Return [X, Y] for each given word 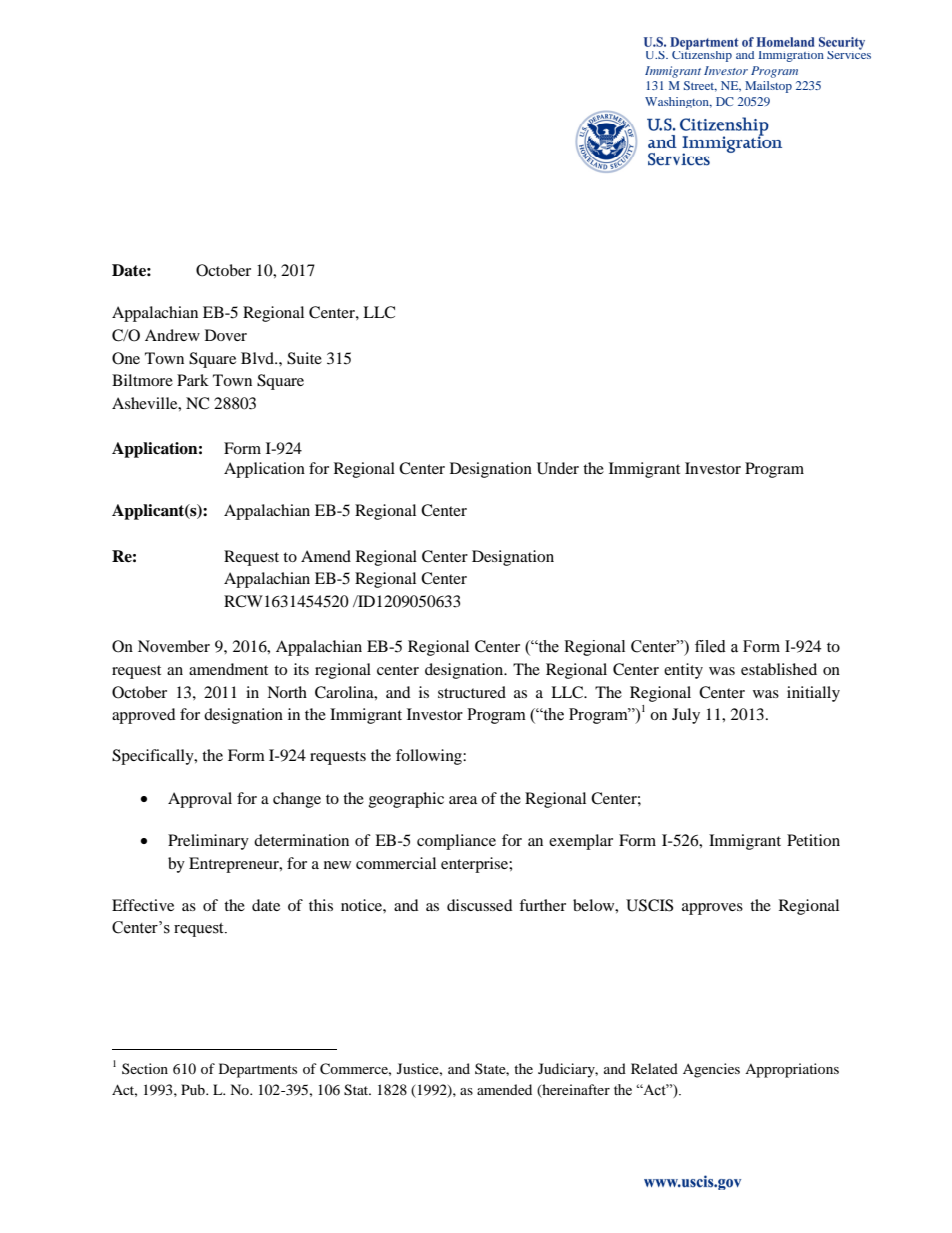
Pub [194, 1089]
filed [710, 646]
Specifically [154, 757]
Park [193, 380]
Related [654, 1068]
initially [813, 694]
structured [472, 692]
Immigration [791, 56]
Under [558, 468]
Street [700, 86]
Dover [226, 335]
